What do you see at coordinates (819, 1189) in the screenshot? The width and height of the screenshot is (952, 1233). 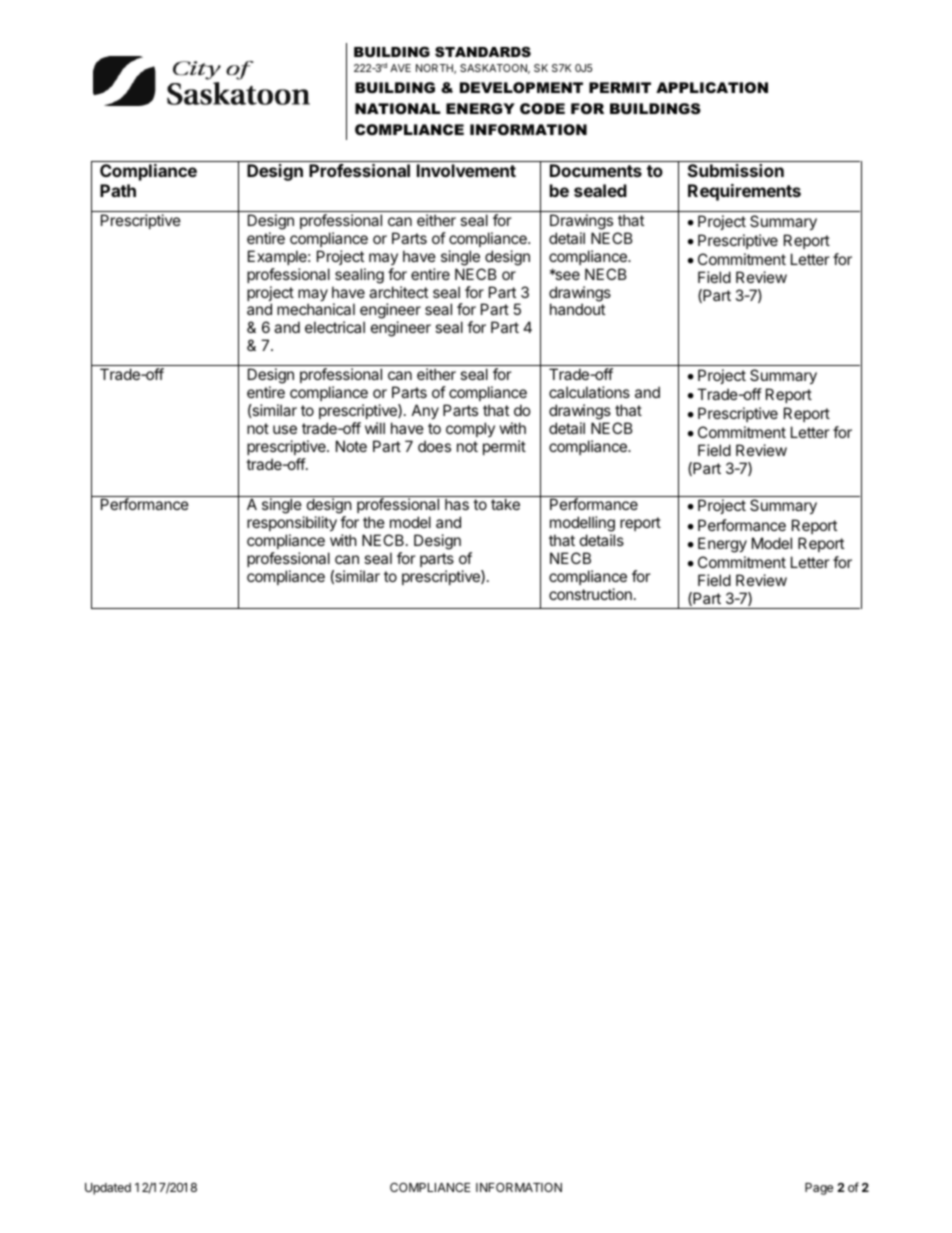 I see `Page` at bounding box center [819, 1189].
